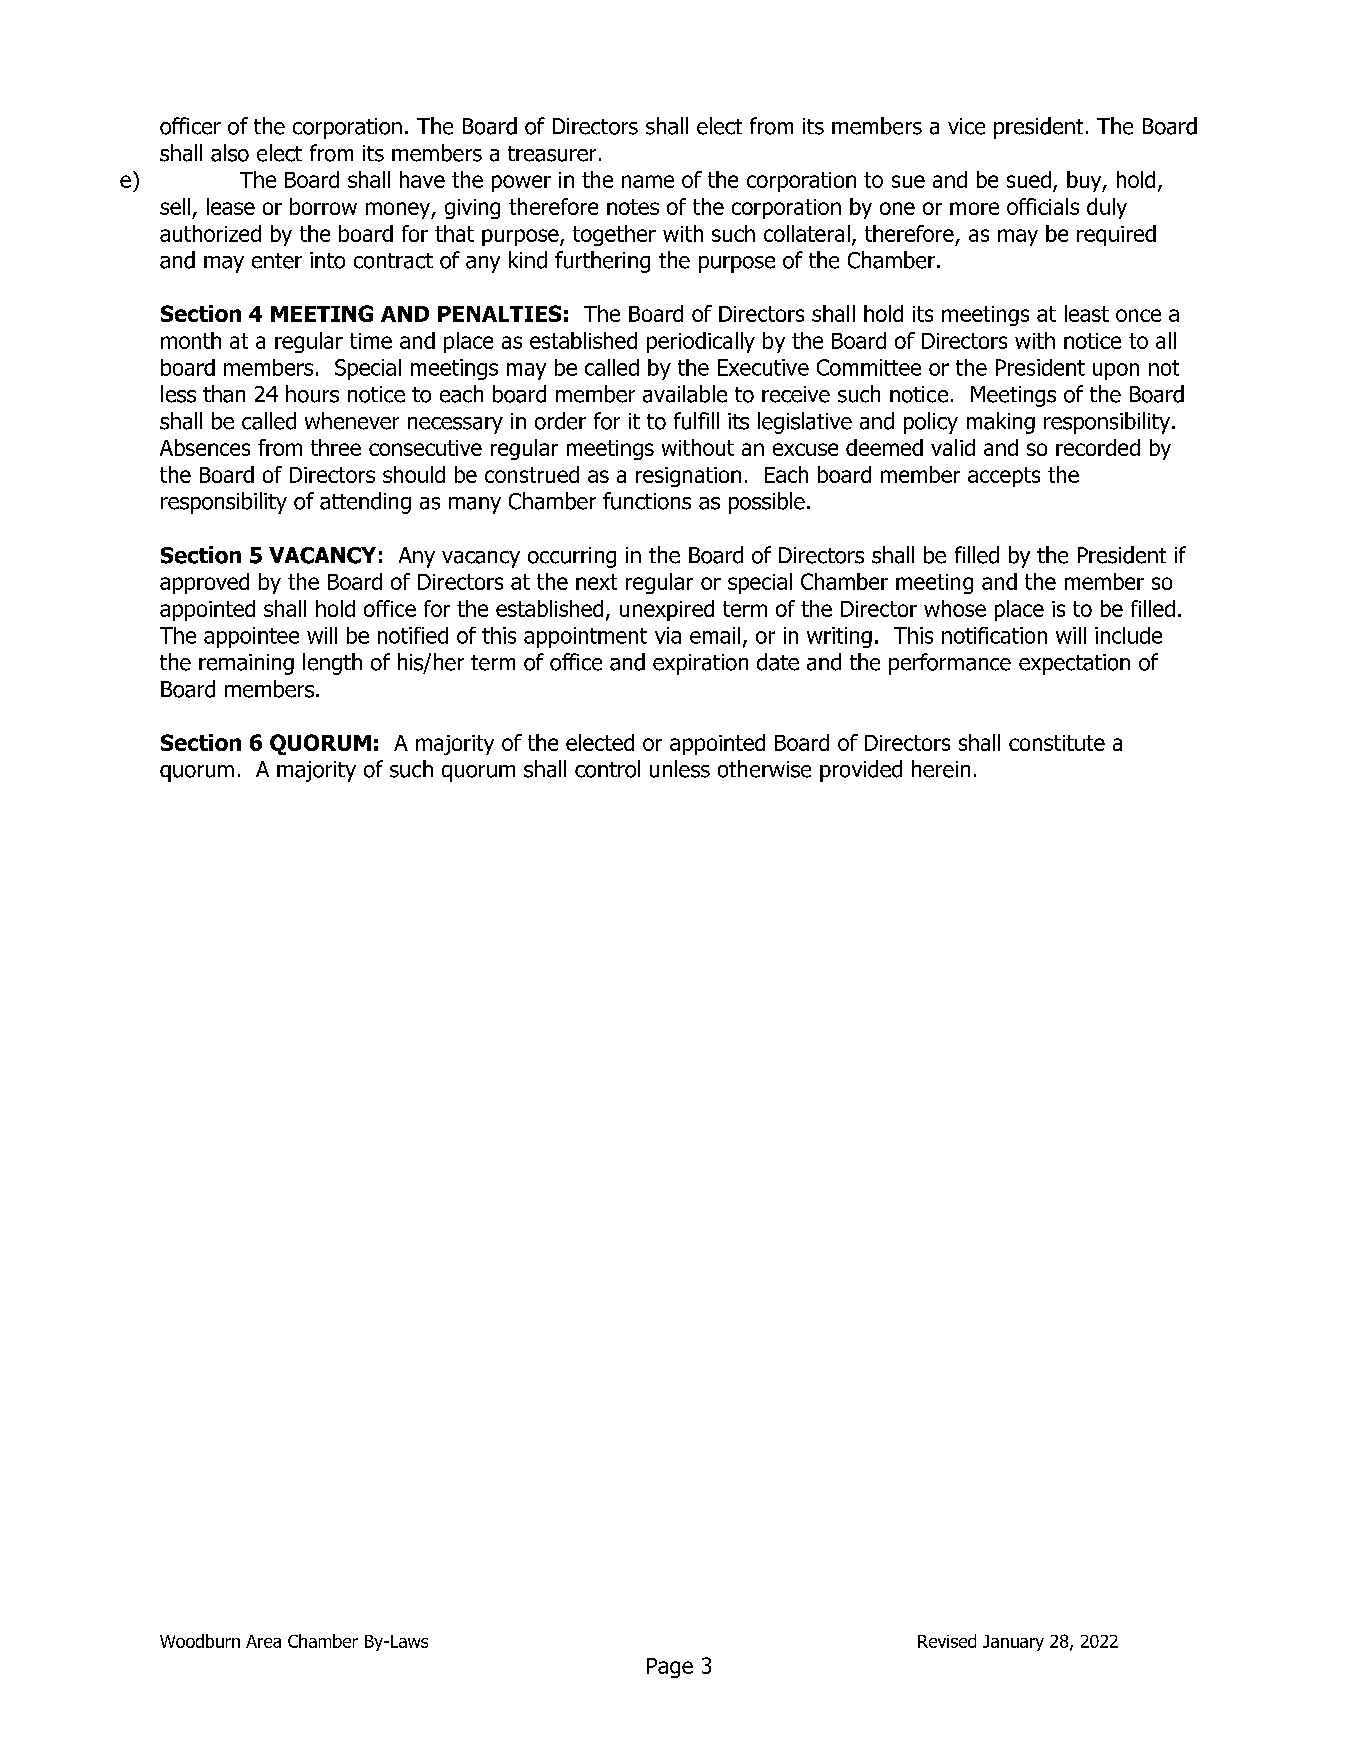 Image resolution: width=1358 pixels, height=1758 pixels. I want to click on functions, so click(647, 501).
